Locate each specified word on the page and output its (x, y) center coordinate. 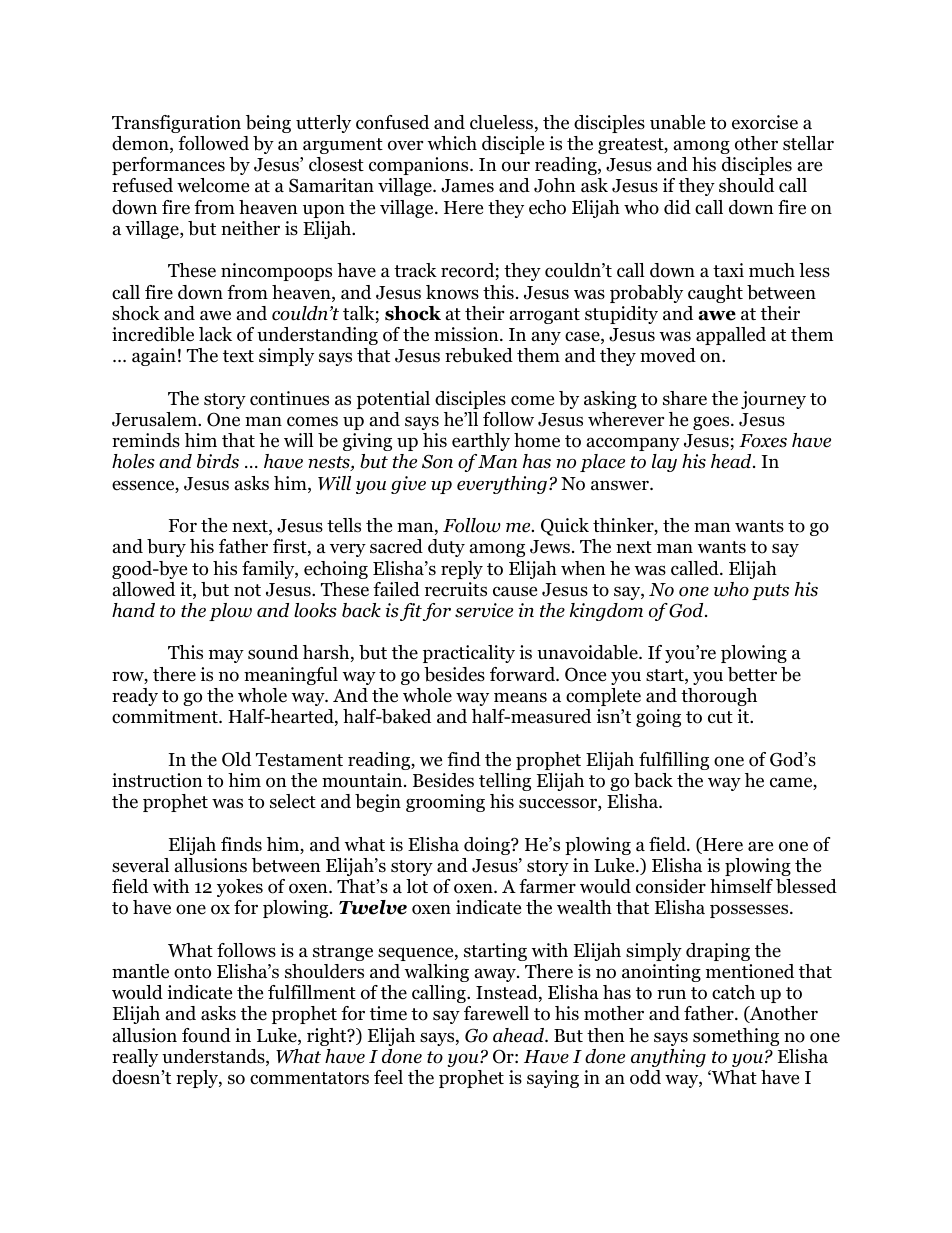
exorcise (765, 122)
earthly (481, 442)
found (206, 1035)
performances (168, 166)
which (452, 143)
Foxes (763, 441)
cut (720, 717)
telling (505, 782)
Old (236, 759)
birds (218, 461)
